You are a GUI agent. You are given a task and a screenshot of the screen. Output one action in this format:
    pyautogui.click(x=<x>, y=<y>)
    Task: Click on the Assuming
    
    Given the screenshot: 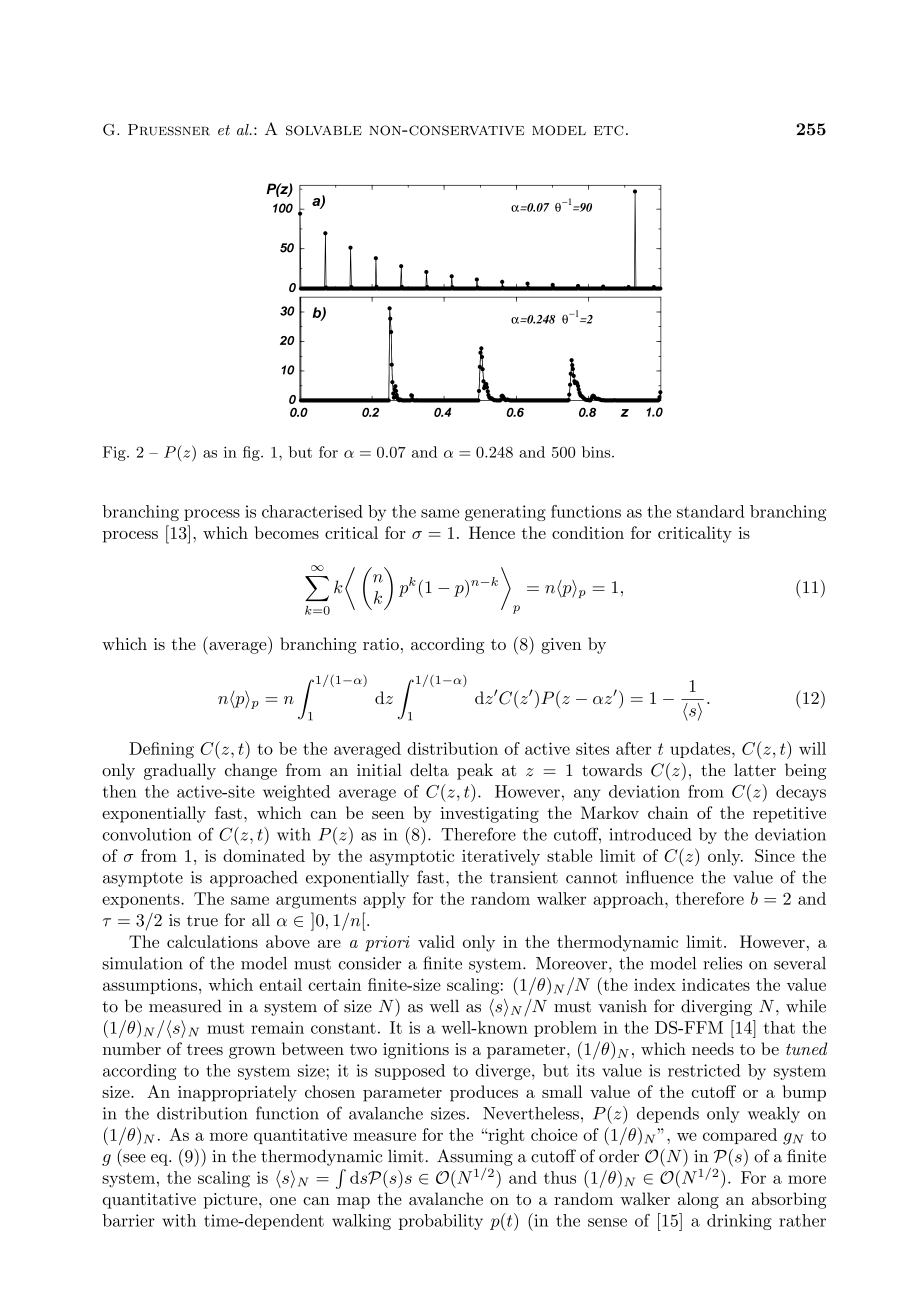 What is the action you would take?
    pyautogui.click(x=475, y=1157)
